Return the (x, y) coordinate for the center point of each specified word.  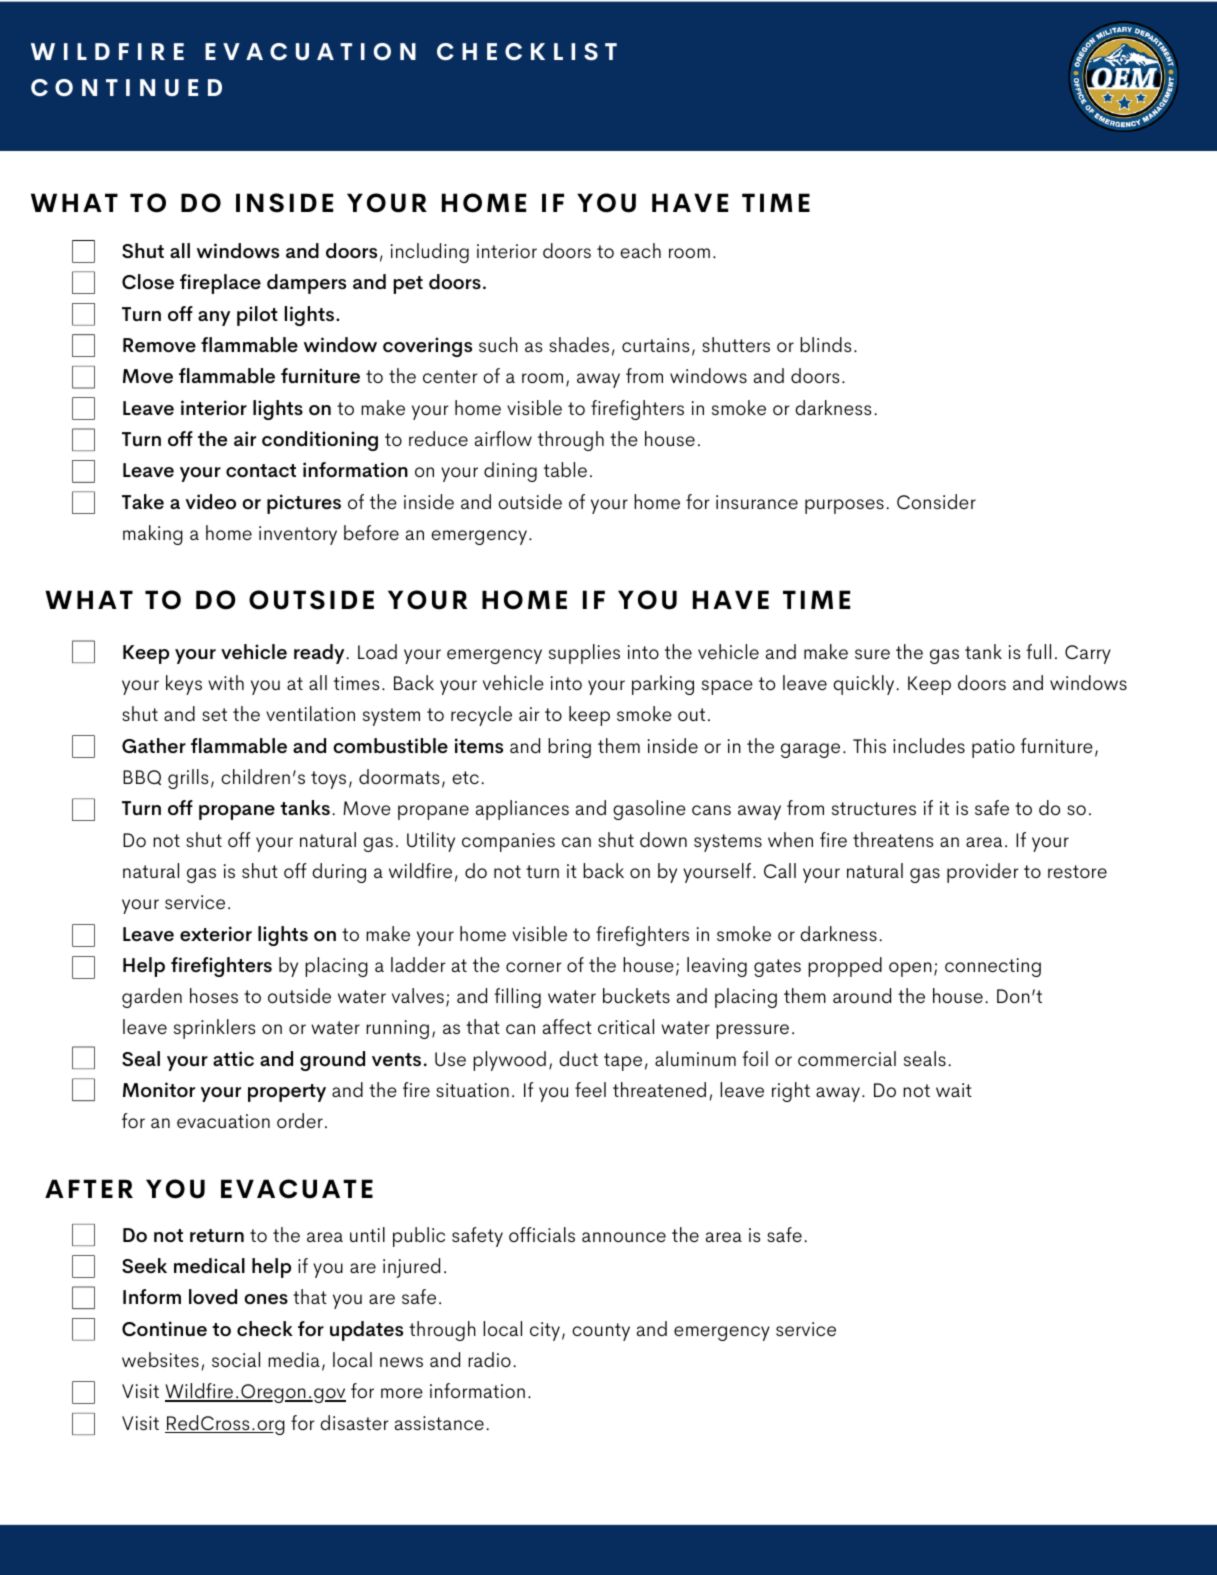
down (663, 839)
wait (954, 1090)
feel (590, 1089)
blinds (825, 344)
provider (983, 873)
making (153, 535)
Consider (936, 501)
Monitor (159, 1089)
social (236, 1359)
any (214, 318)
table (565, 469)
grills (188, 779)
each (640, 250)
